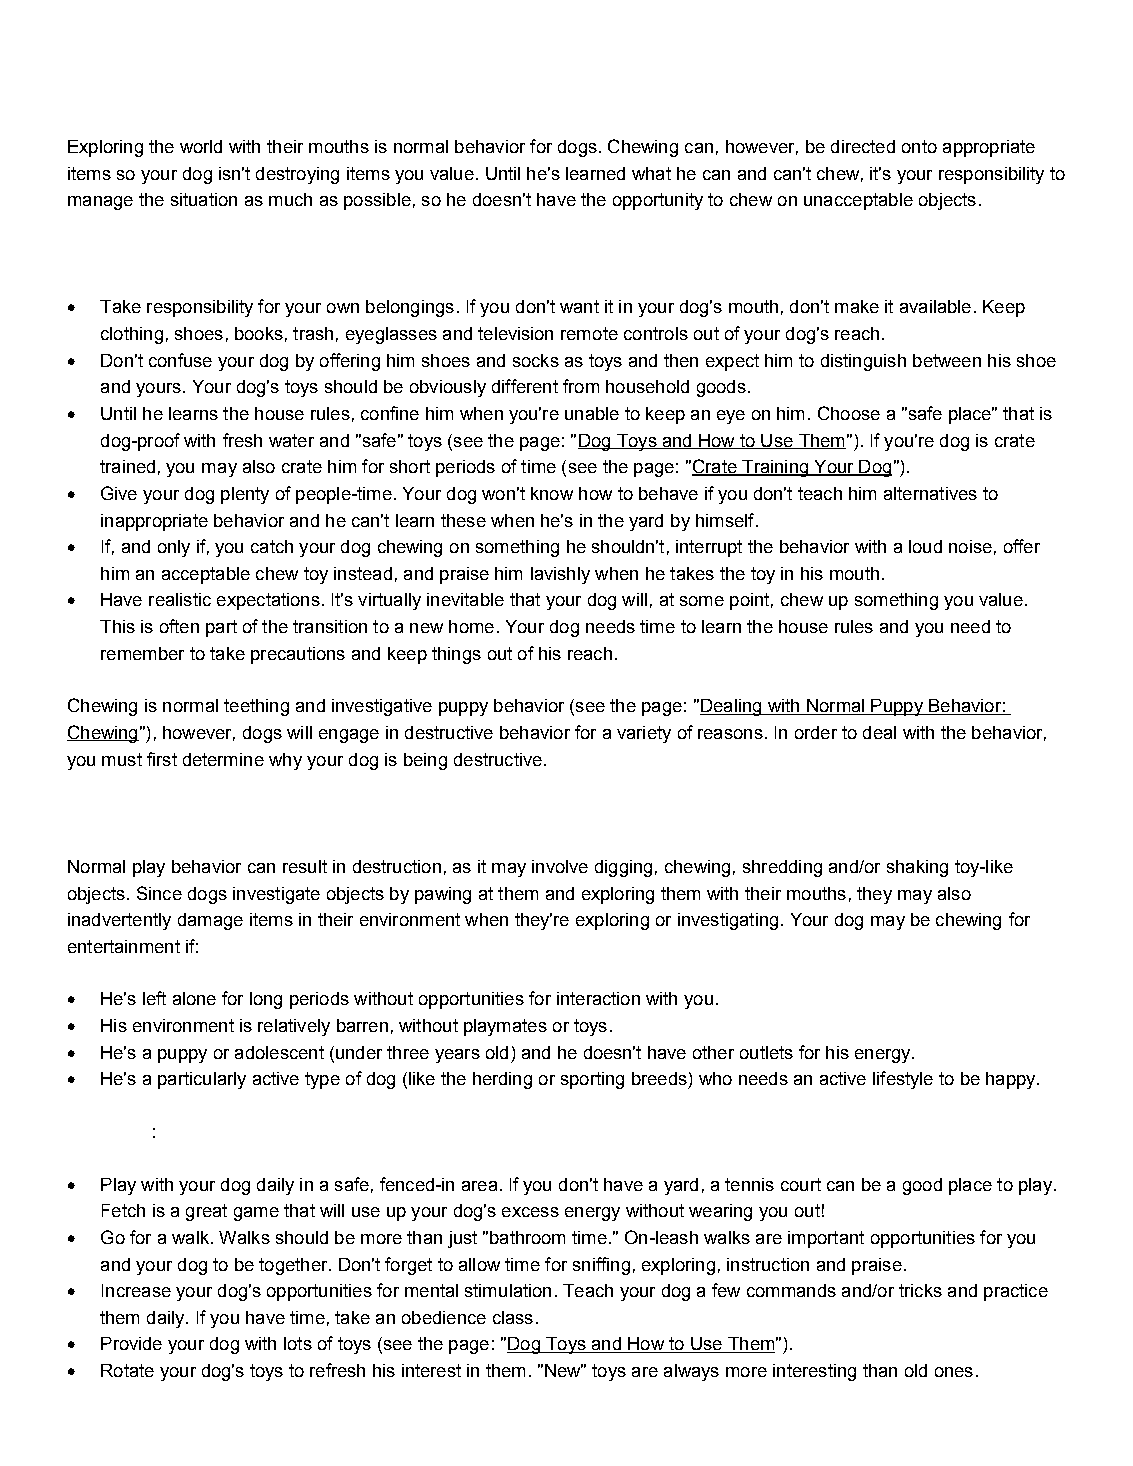  What do you see at coordinates (560, 575) in the screenshot?
I see `lavishly` at bounding box center [560, 575].
